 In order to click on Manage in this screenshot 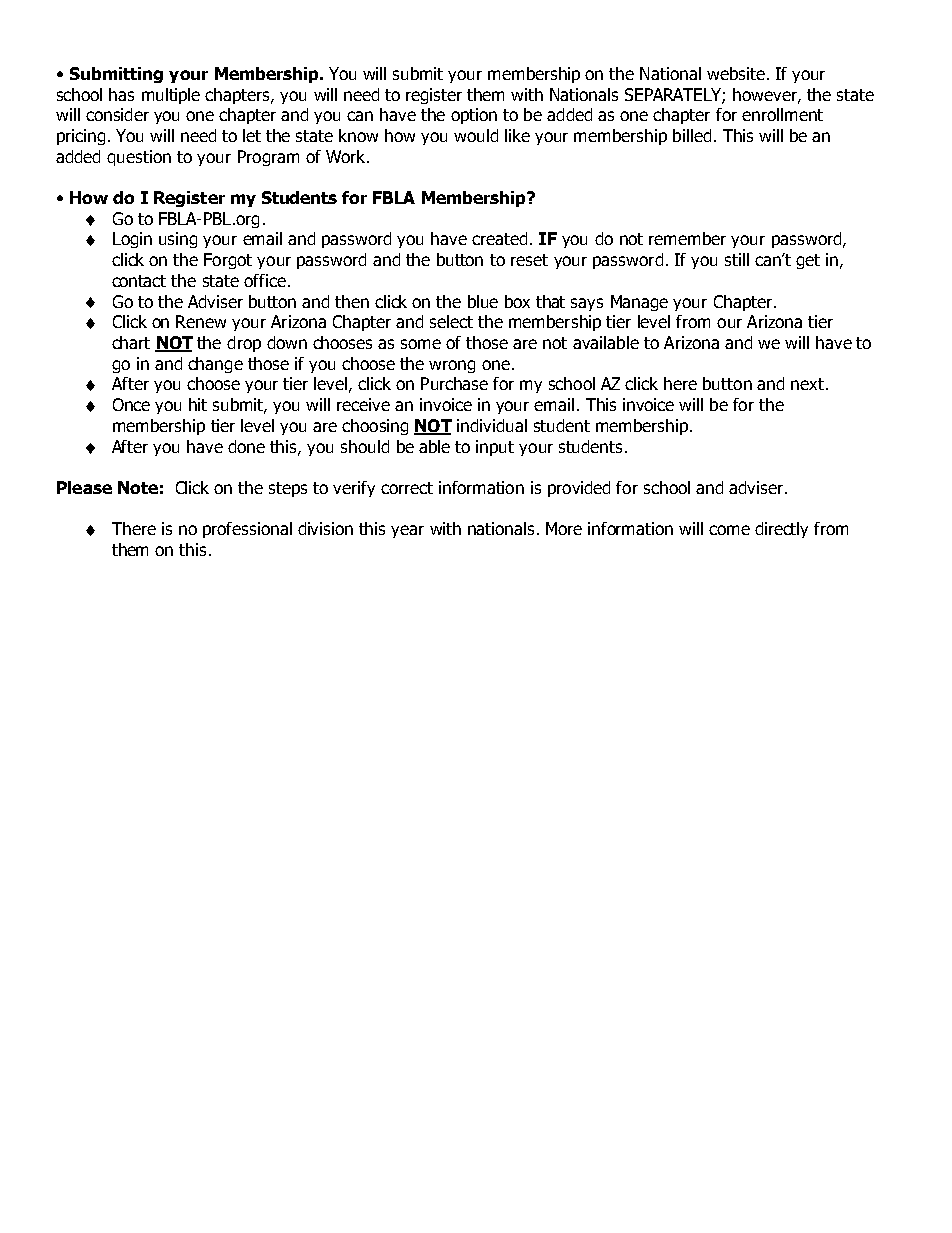, I will do `click(639, 303)`.
